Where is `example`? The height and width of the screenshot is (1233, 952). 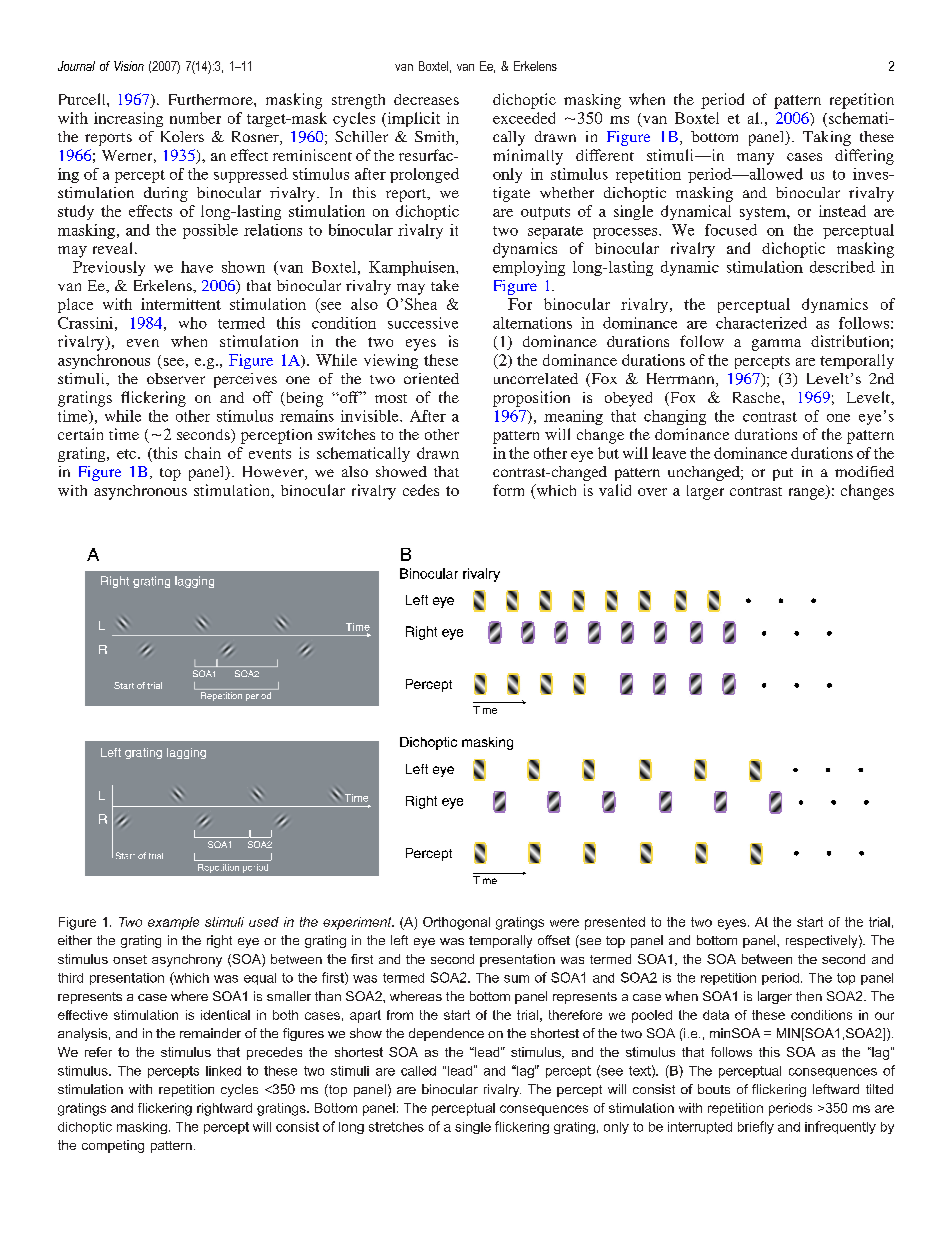 example is located at coordinates (173, 923).
